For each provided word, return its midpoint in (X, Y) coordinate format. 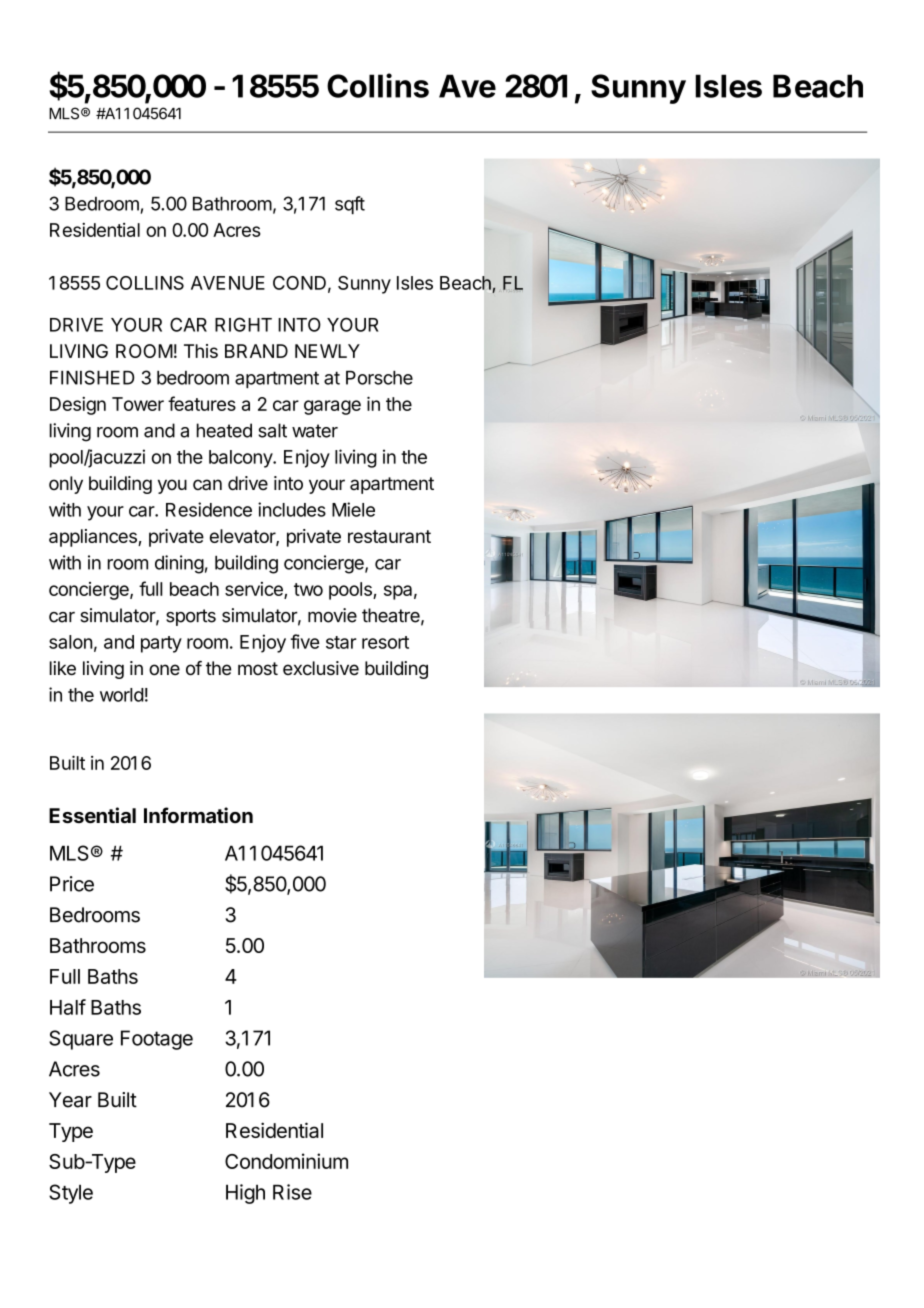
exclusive (321, 668)
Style (71, 1194)
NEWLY (327, 351)
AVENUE (228, 283)
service (255, 590)
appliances (94, 538)
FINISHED (92, 377)
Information (198, 815)
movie (332, 615)
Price (72, 884)
